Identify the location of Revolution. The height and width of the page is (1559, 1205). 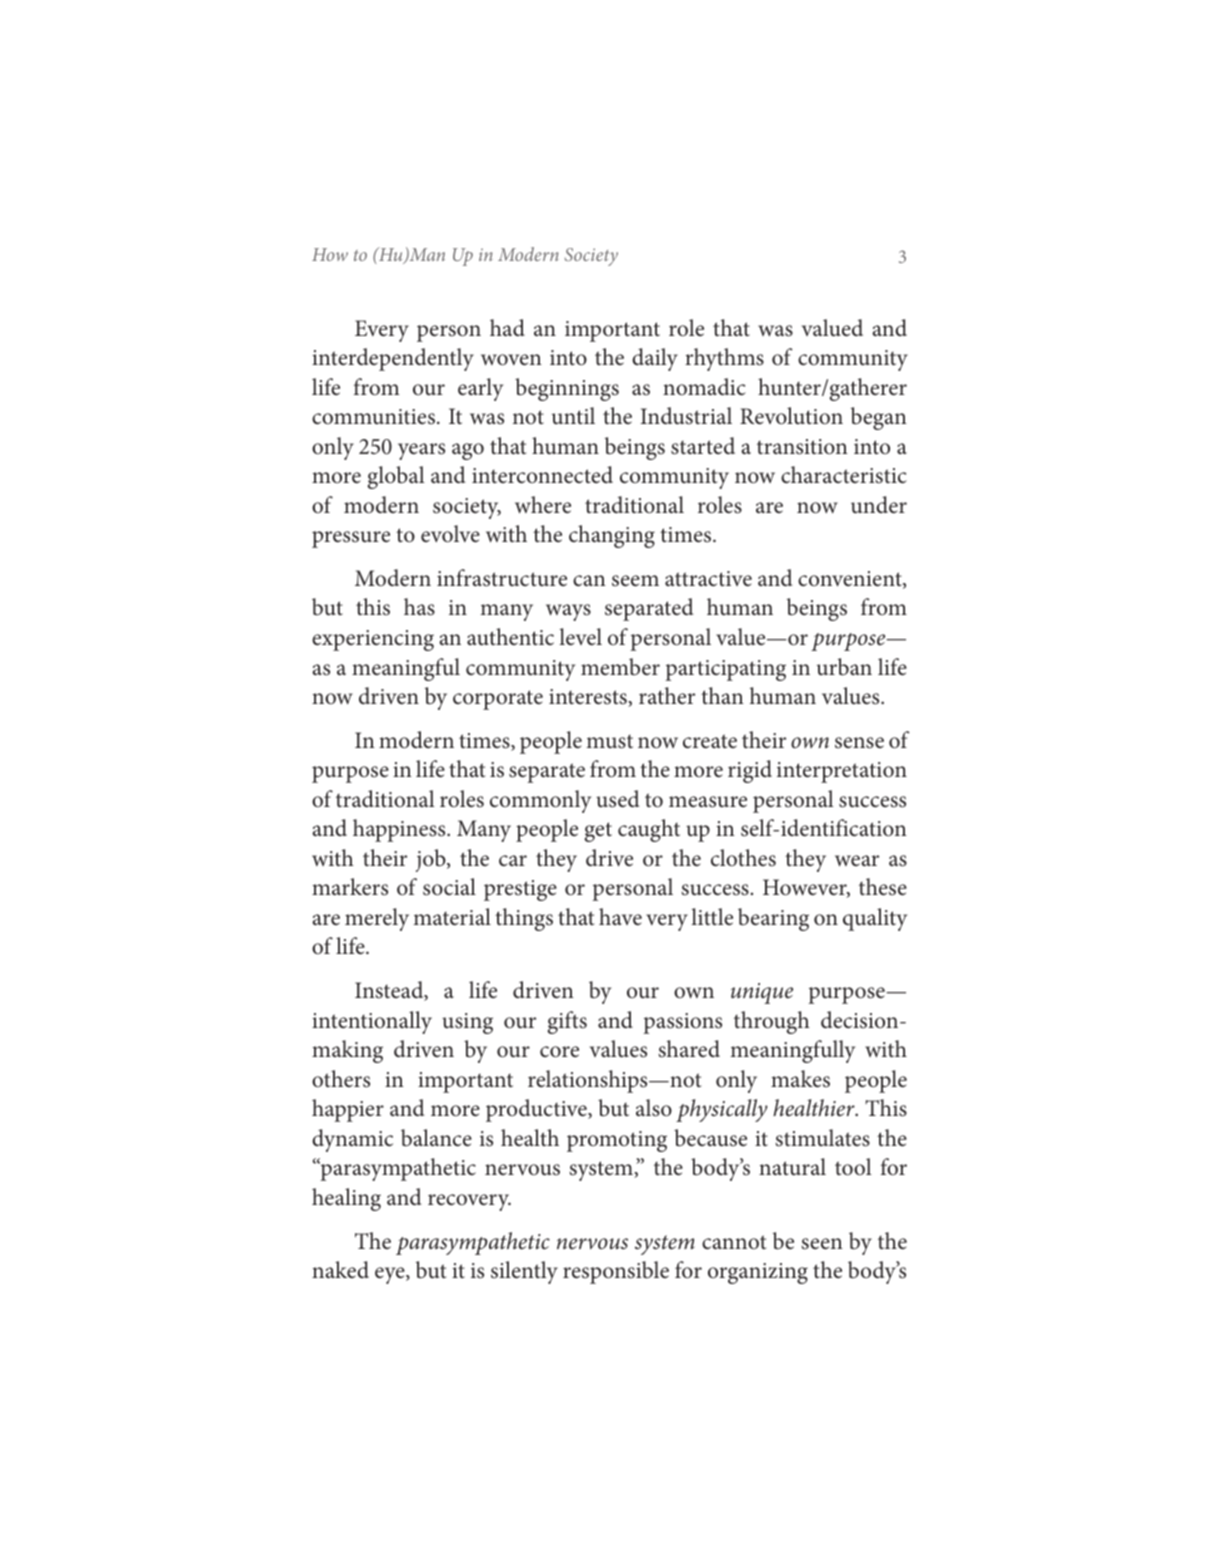
(791, 416).
